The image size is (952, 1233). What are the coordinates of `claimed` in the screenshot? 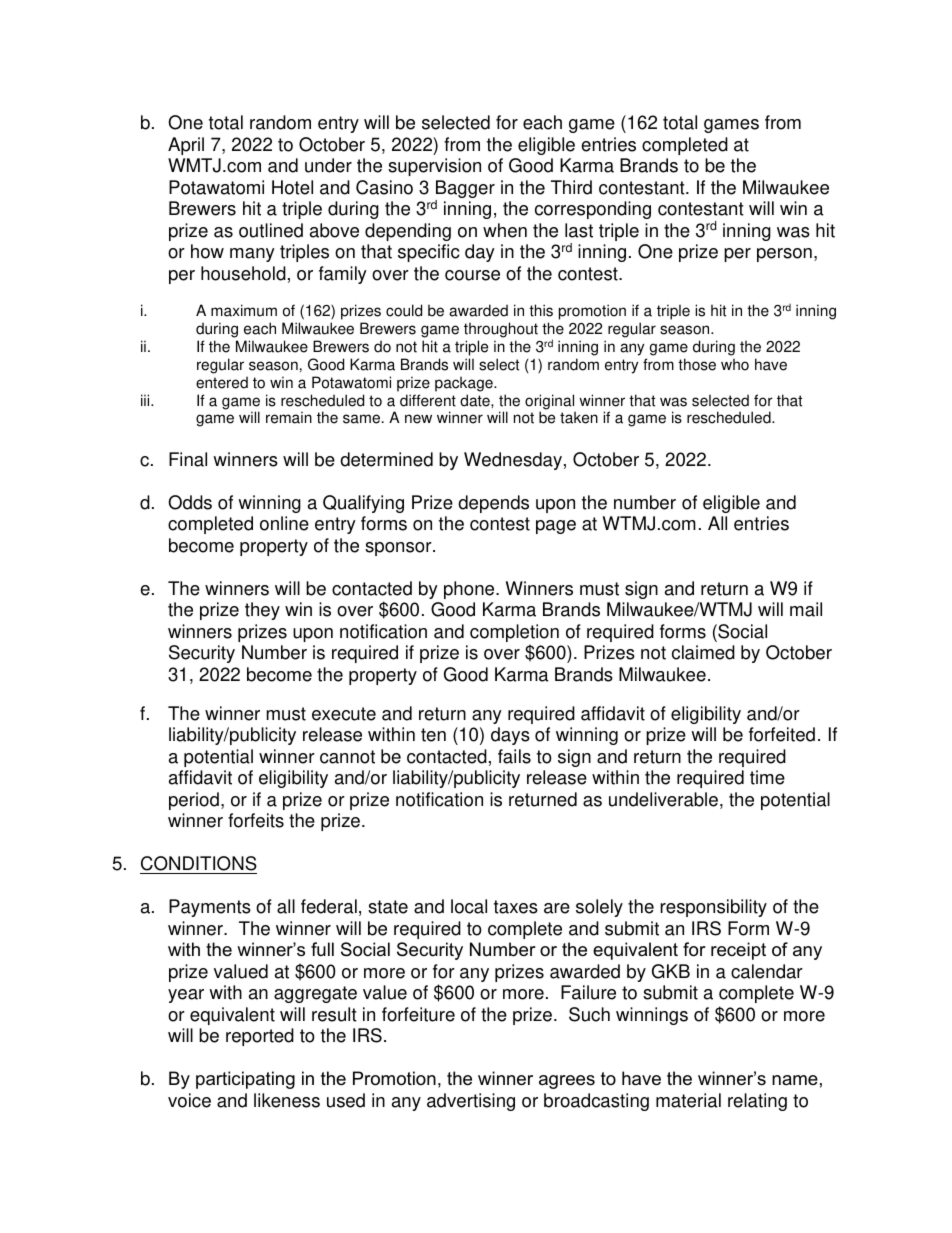 It's located at (703, 652).
